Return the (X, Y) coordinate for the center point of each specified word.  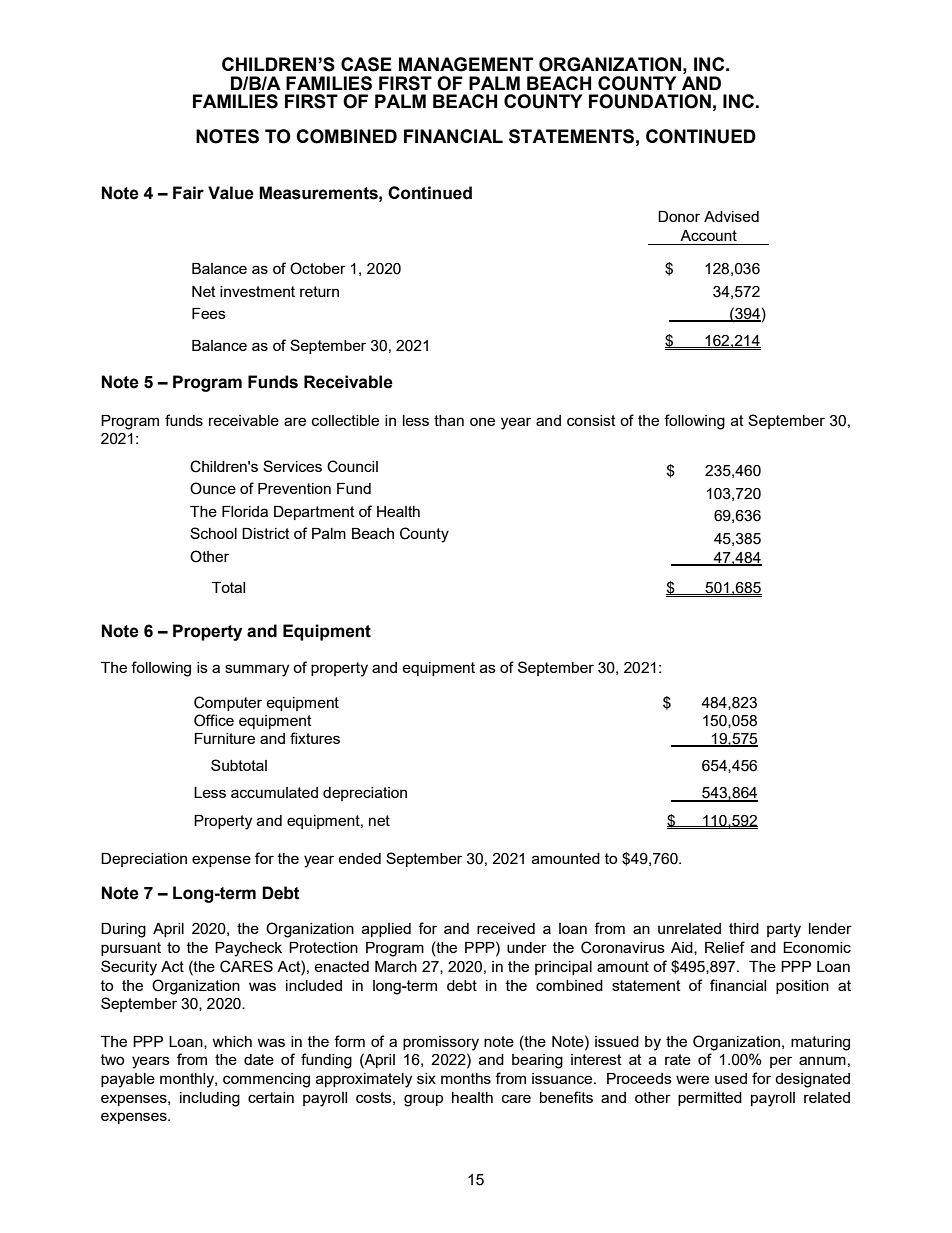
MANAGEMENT (466, 64)
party (784, 930)
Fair (188, 193)
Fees (209, 313)
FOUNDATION (650, 101)
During (123, 930)
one (482, 421)
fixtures (315, 738)
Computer (228, 703)
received (506, 928)
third (744, 928)
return (319, 291)
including (210, 1099)
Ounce (213, 488)
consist (591, 420)
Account (708, 235)
